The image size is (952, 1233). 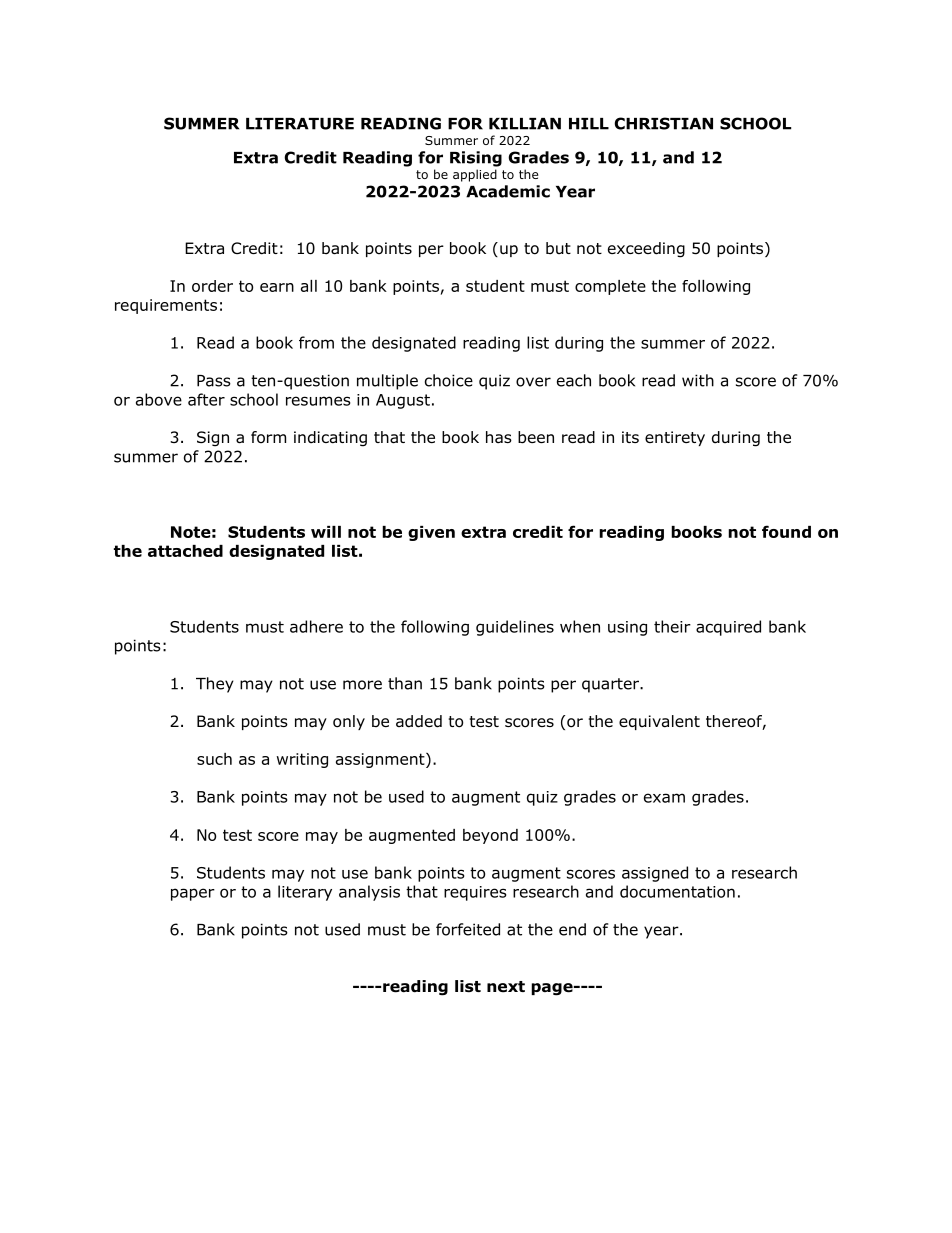 I want to click on Rising, so click(x=476, y=159).
